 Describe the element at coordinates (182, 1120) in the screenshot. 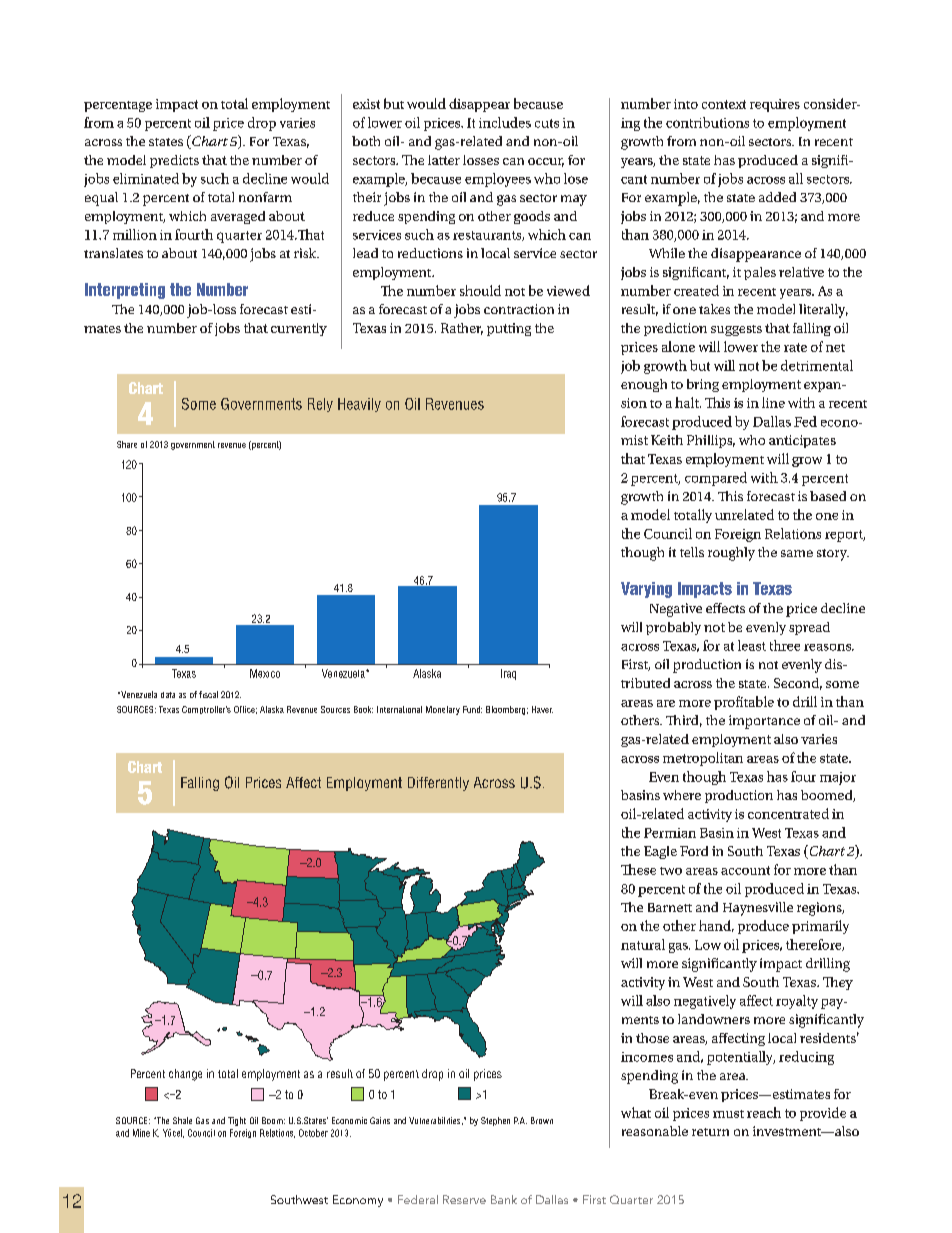

I see `Shale` at that location.
